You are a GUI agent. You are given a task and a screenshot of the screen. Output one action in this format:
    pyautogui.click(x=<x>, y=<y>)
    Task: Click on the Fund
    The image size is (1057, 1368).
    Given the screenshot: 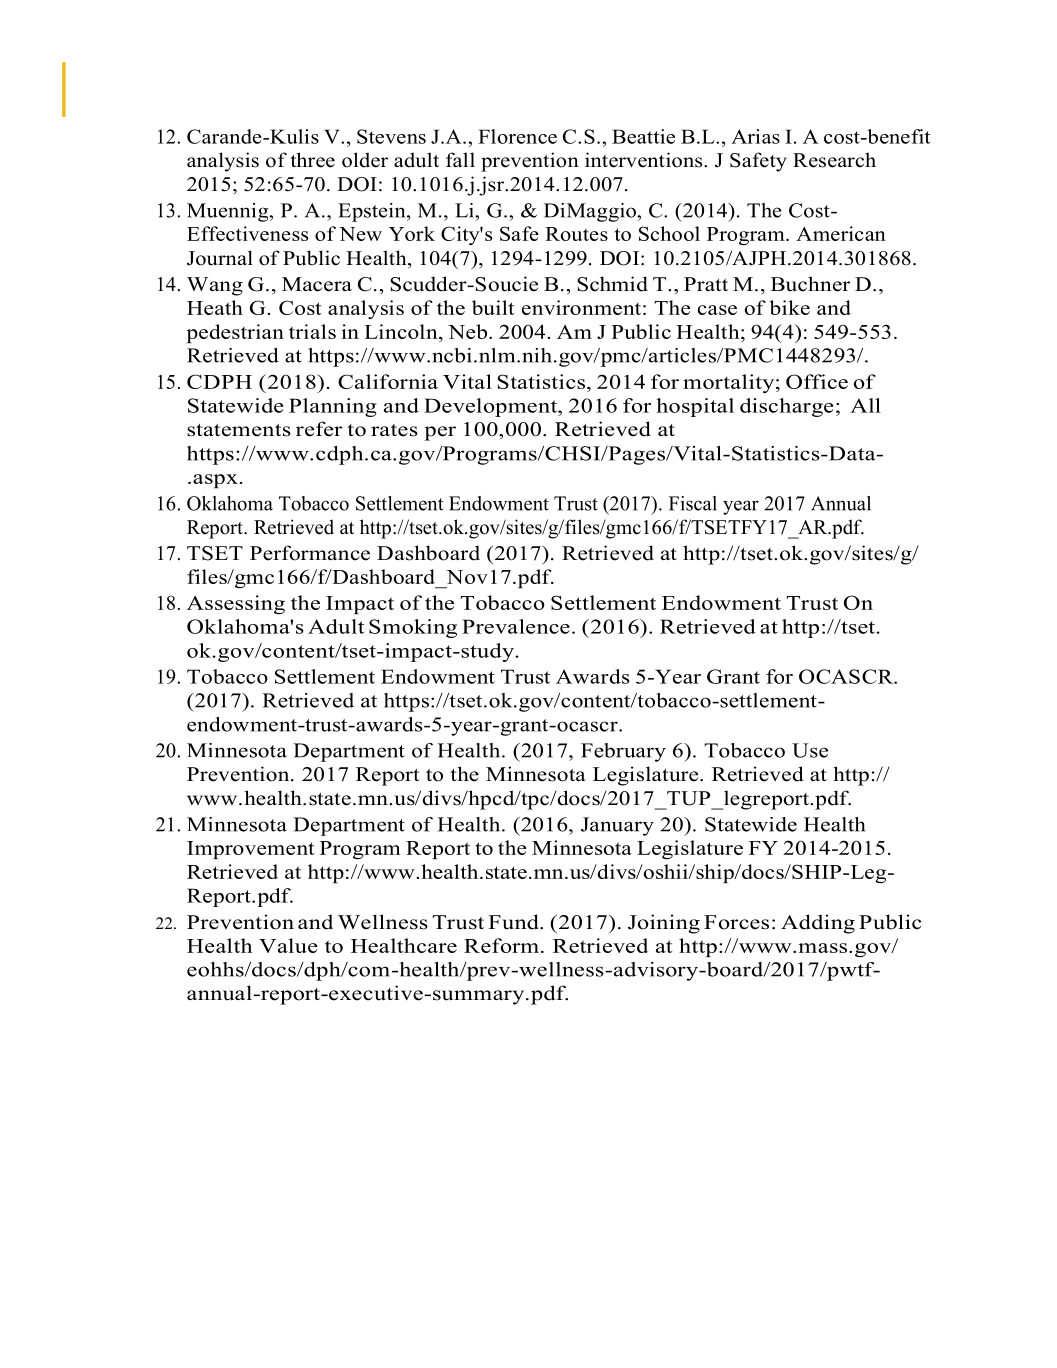 What is the action you would take?
    pyautogui.click(x=514, y=922)
